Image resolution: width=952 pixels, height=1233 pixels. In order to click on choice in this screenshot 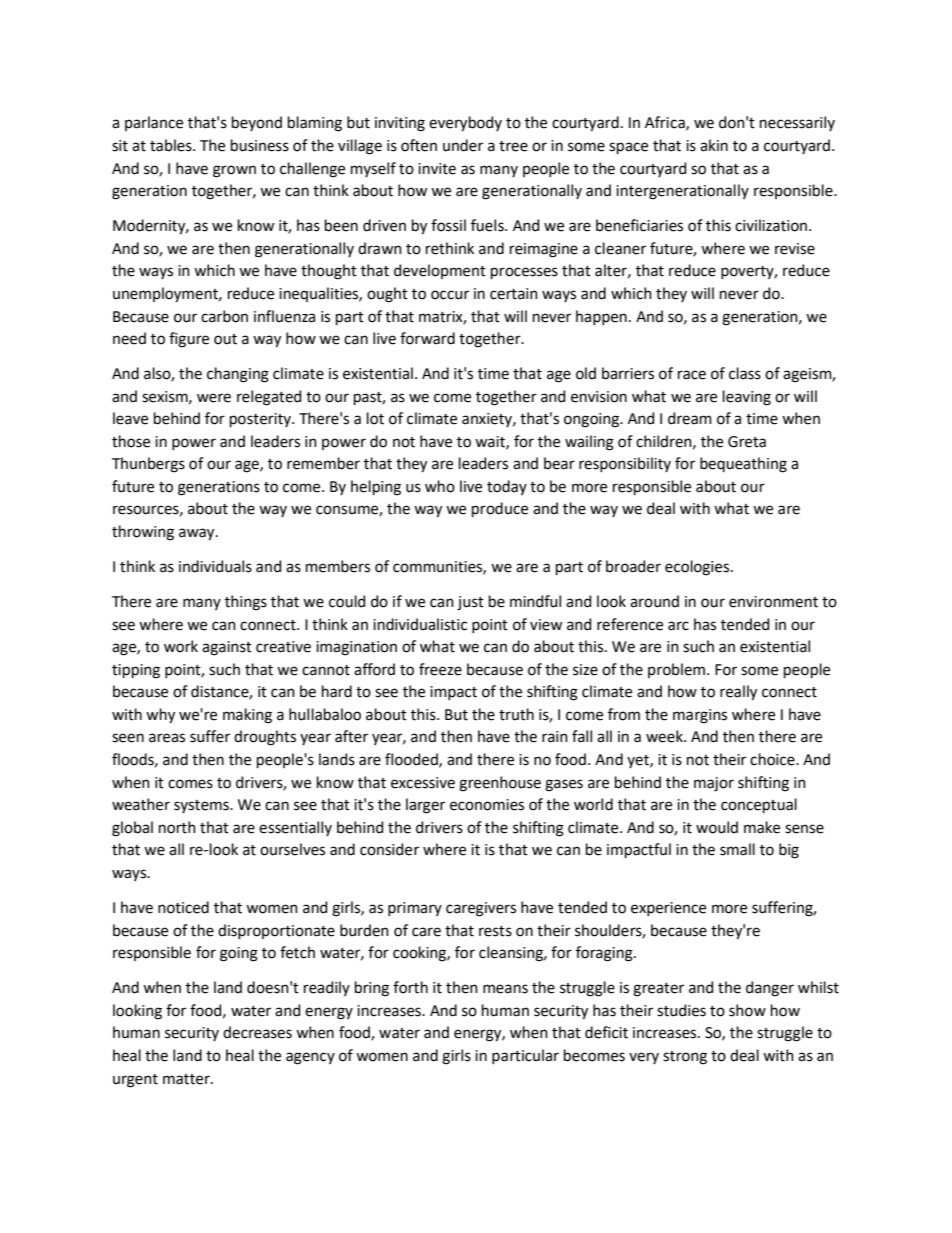, I will do `click(773, 759)`.
